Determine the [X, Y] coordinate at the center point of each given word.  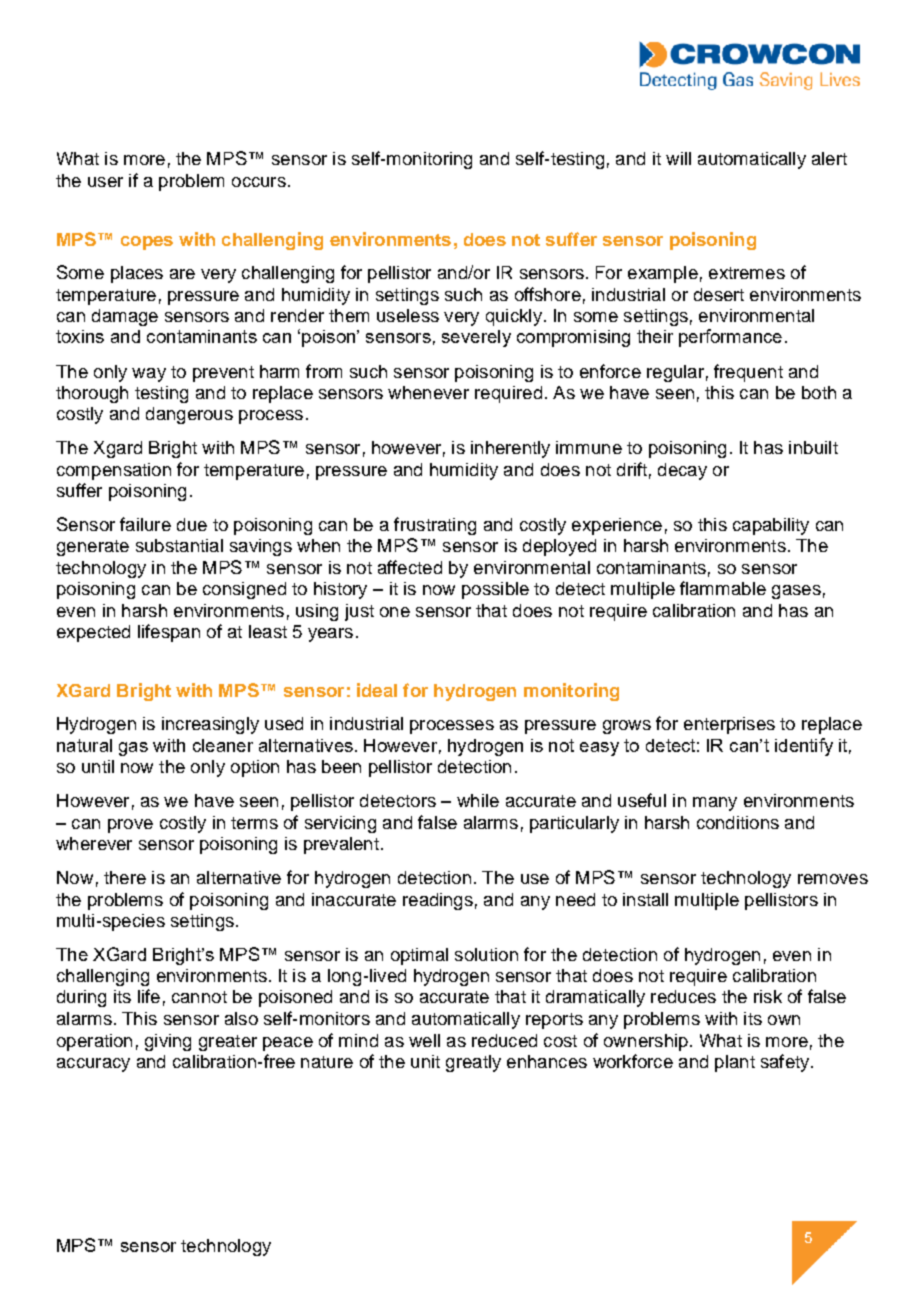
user [105, 182]
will [678, 158]
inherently [510, 449]
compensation [114, 471]
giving [168, 1042]
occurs [259, 182]
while [478, 800]
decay [682, 471]
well [424, 1040]
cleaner [223, 745]
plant [735, 1063]
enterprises [729, 725]
